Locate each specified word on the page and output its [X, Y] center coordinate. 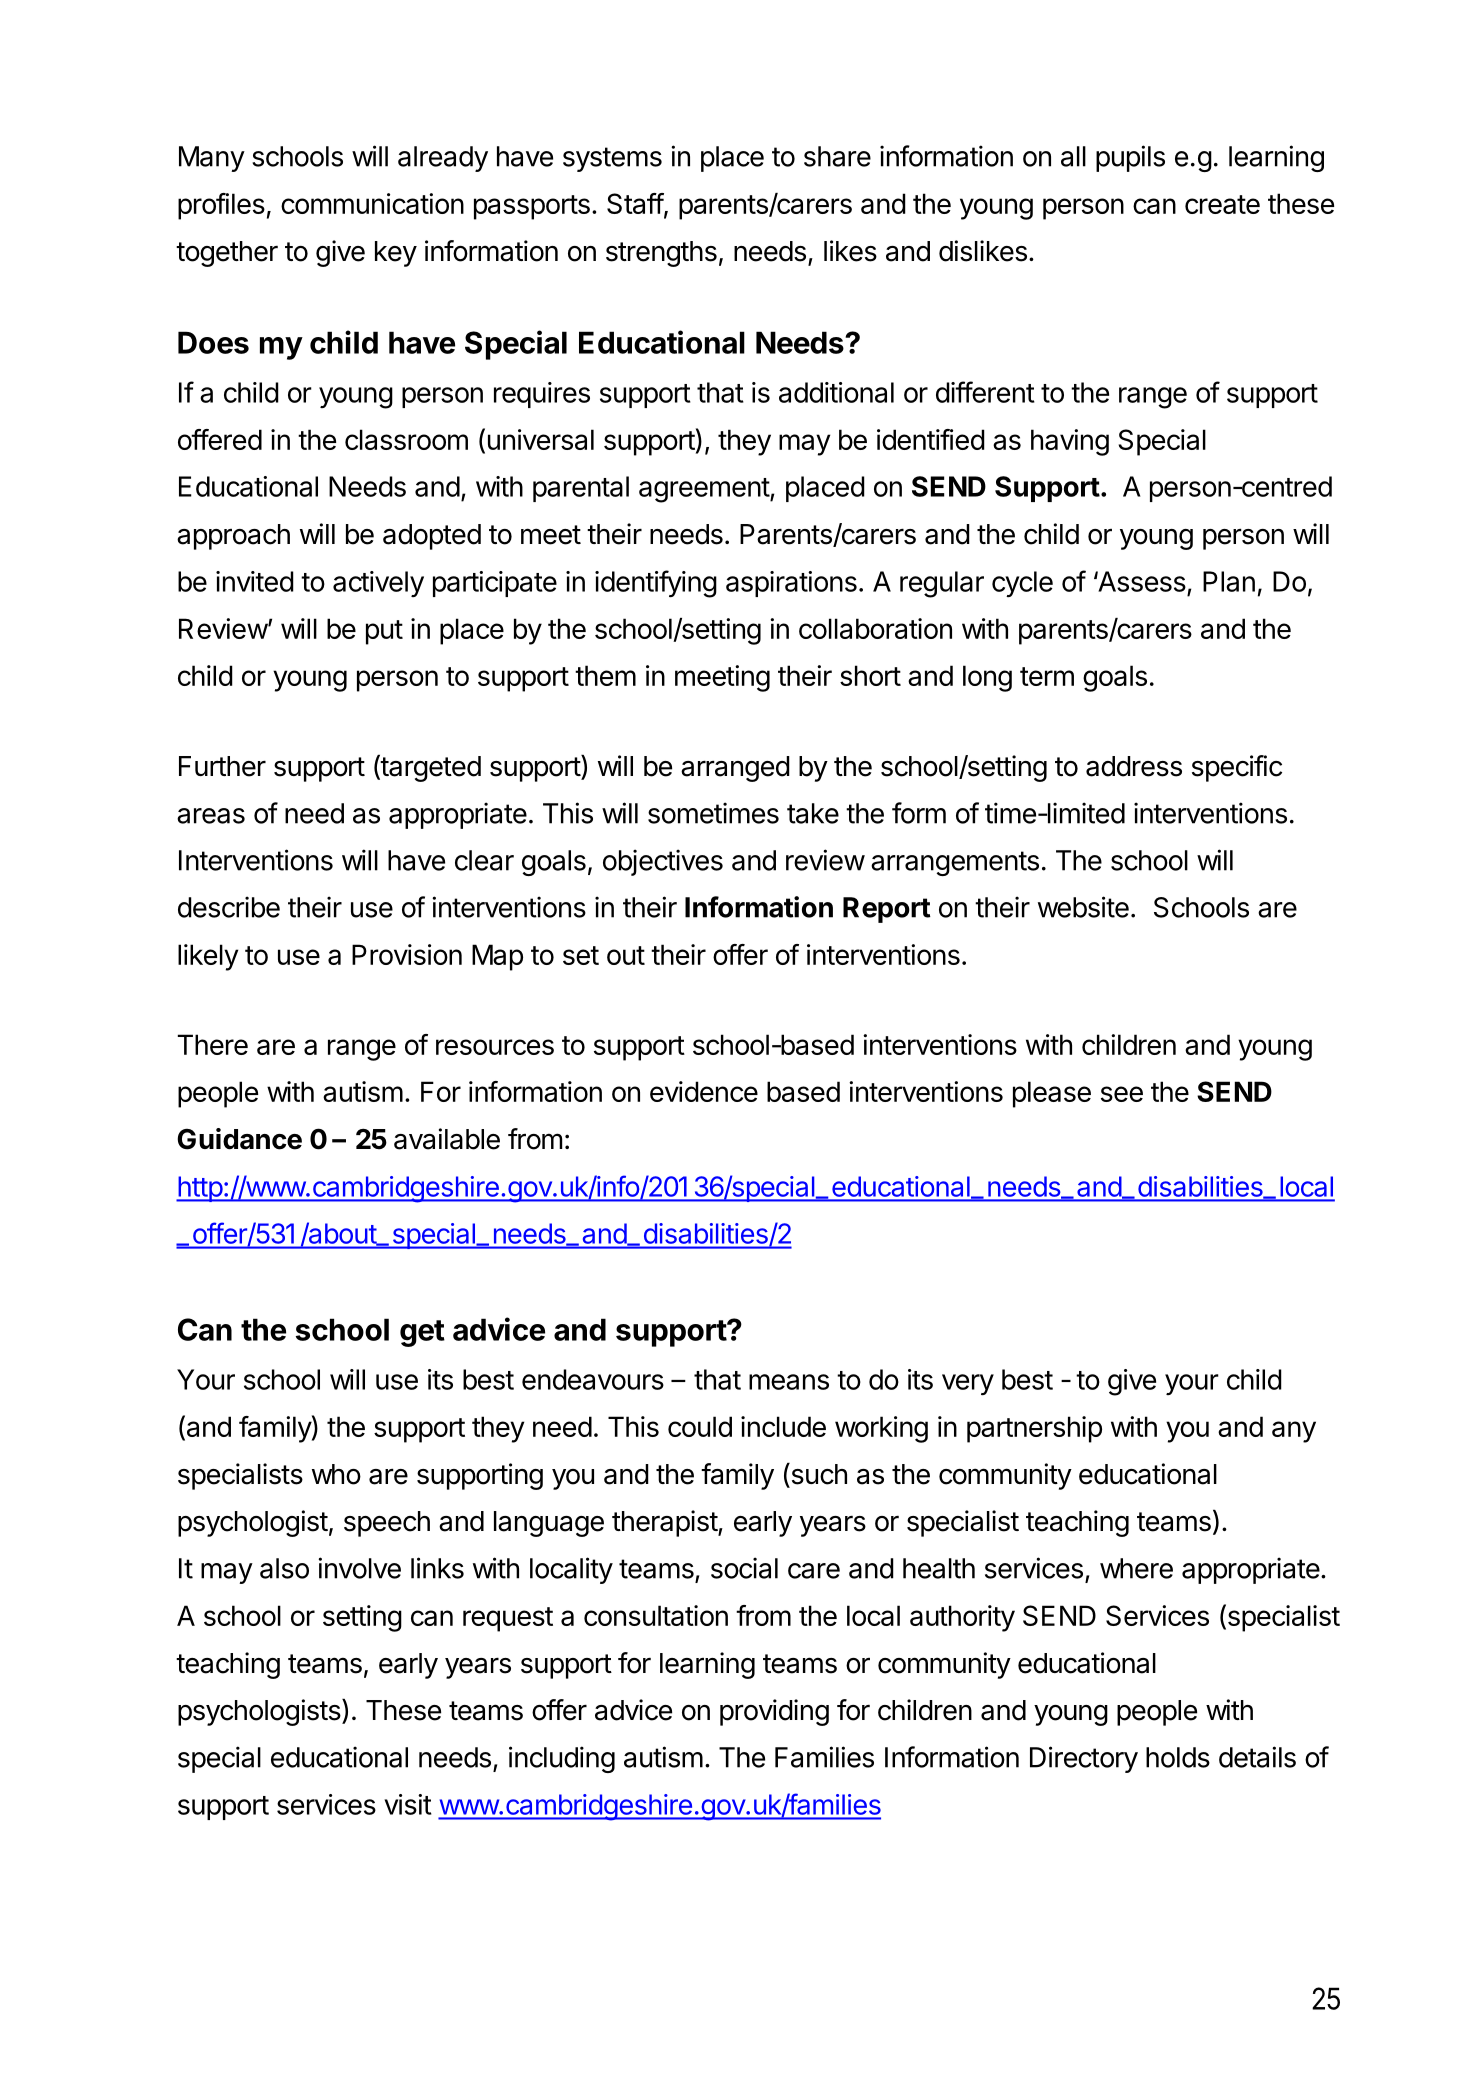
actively [378, 584]
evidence [704, 1091]
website [1083, 907]
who [336, 1474]
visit [408, 1804]
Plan [1229, 581]
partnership [1034, 1429]
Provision [407, 954]
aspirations [791, 584]
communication [372, 203]
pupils [1130, 158]
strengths [661, 254]
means [789, 1382]
